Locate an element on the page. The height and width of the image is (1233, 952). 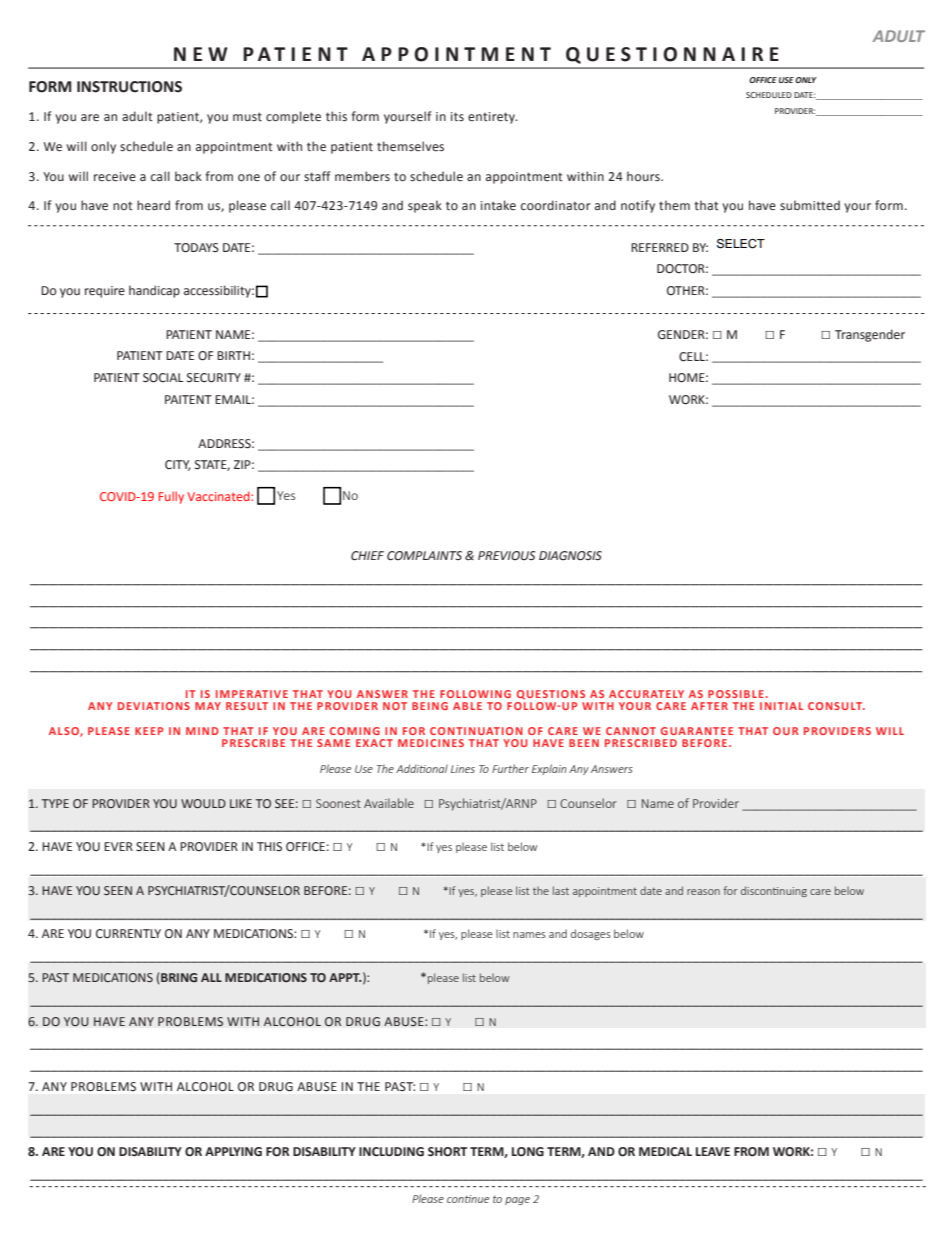
LEAVE is located at coordinates (713, 1151).
